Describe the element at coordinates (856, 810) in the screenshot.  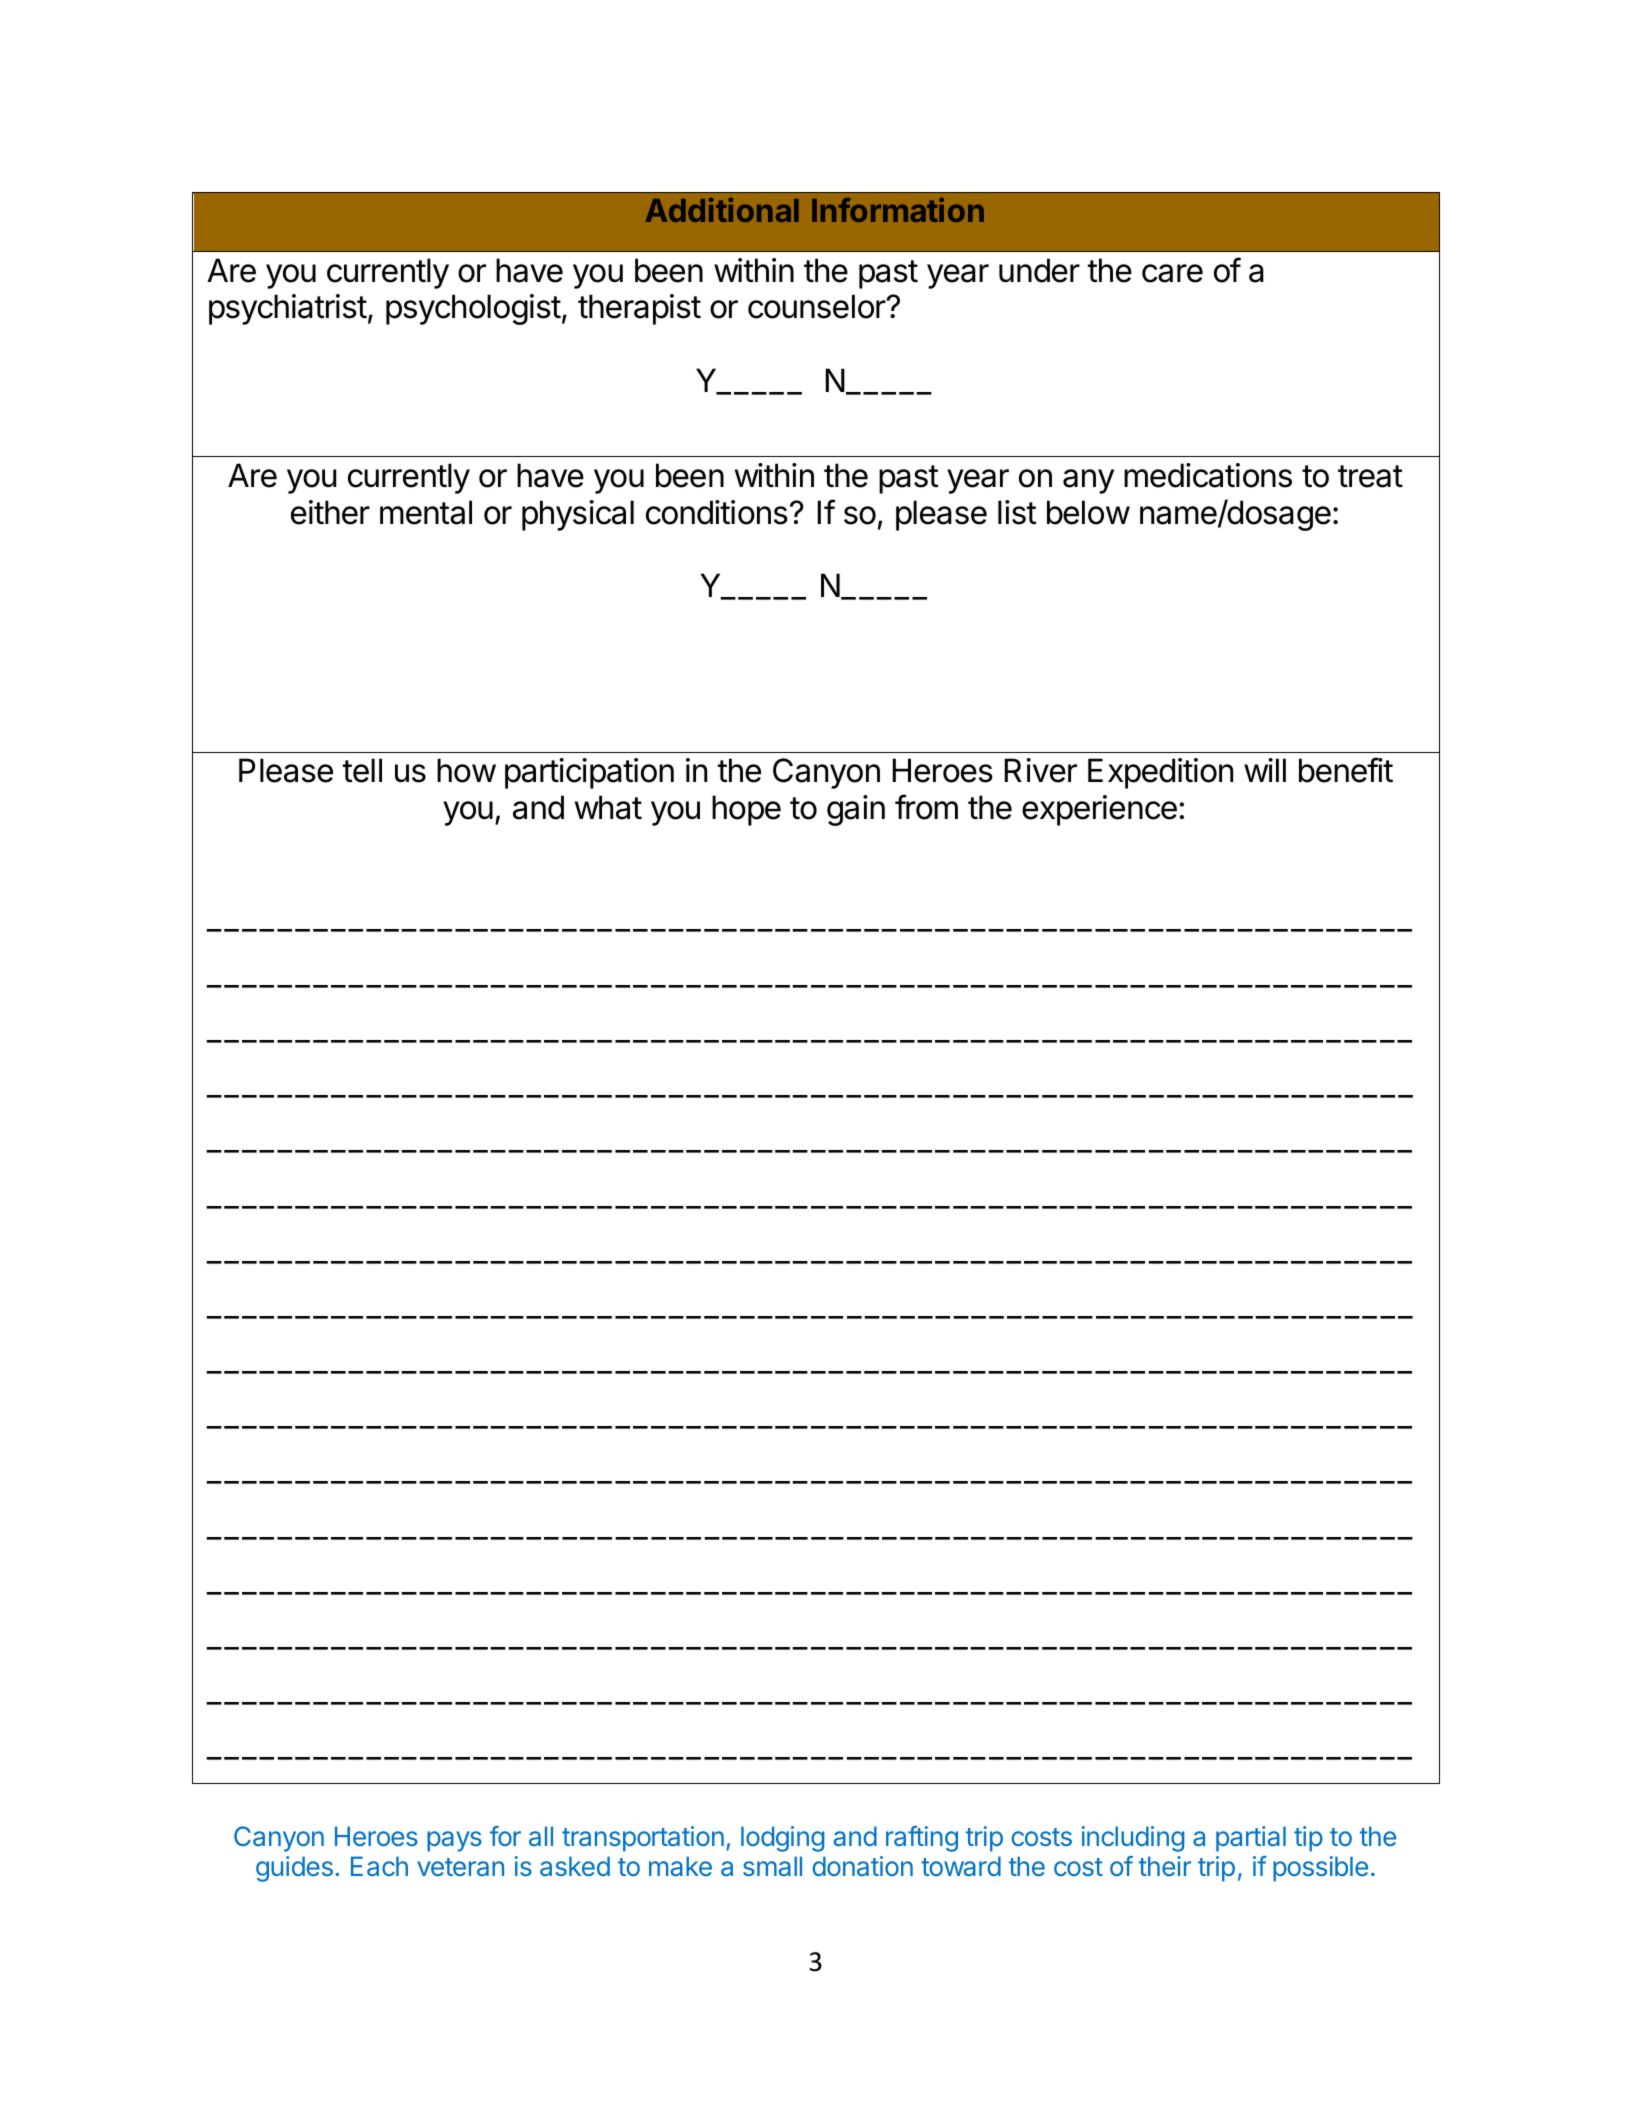
I see `gain` at that location.
